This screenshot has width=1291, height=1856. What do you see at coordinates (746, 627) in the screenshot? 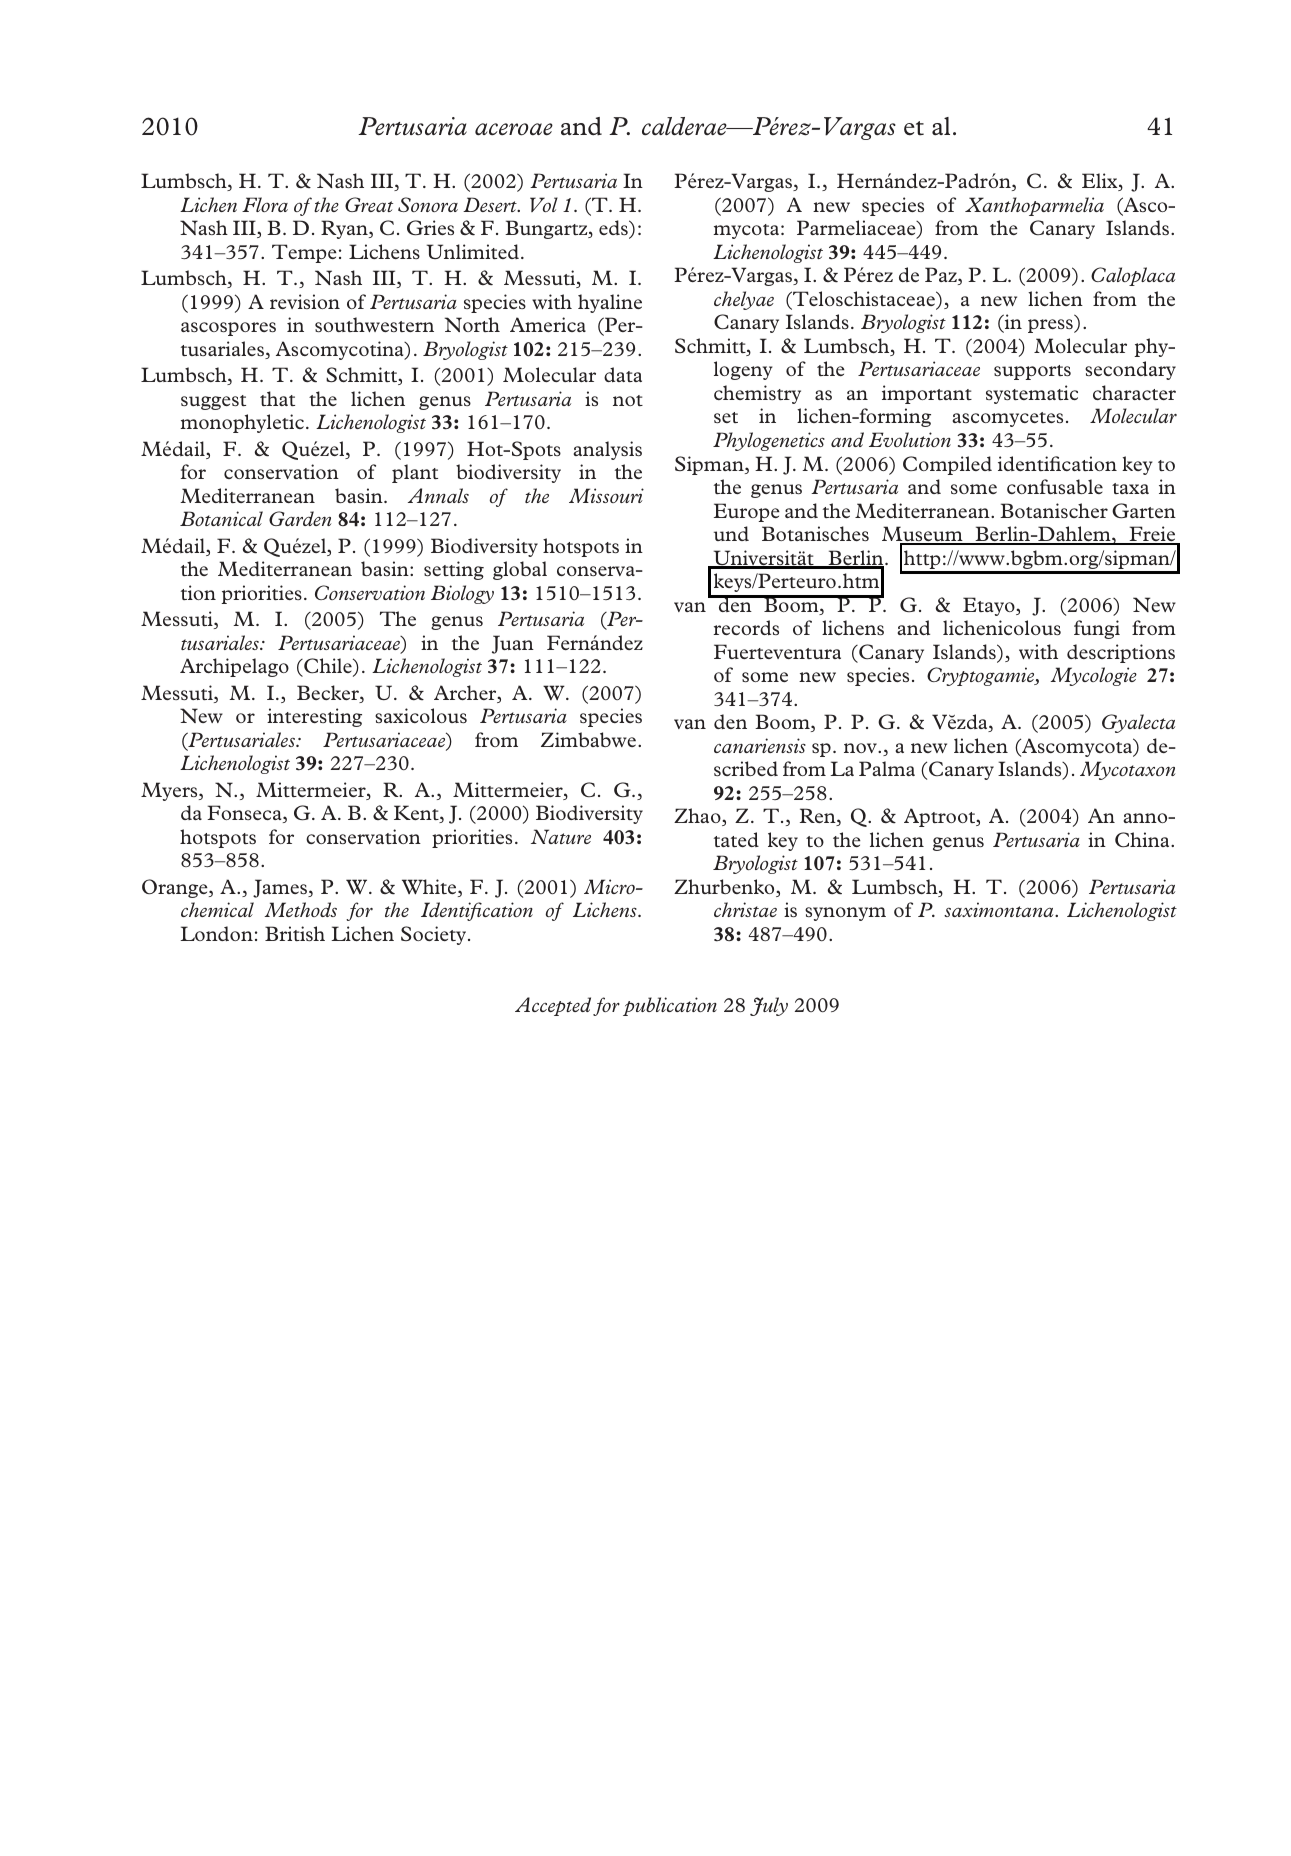
I see `records` at bounding box center [746, 627].
